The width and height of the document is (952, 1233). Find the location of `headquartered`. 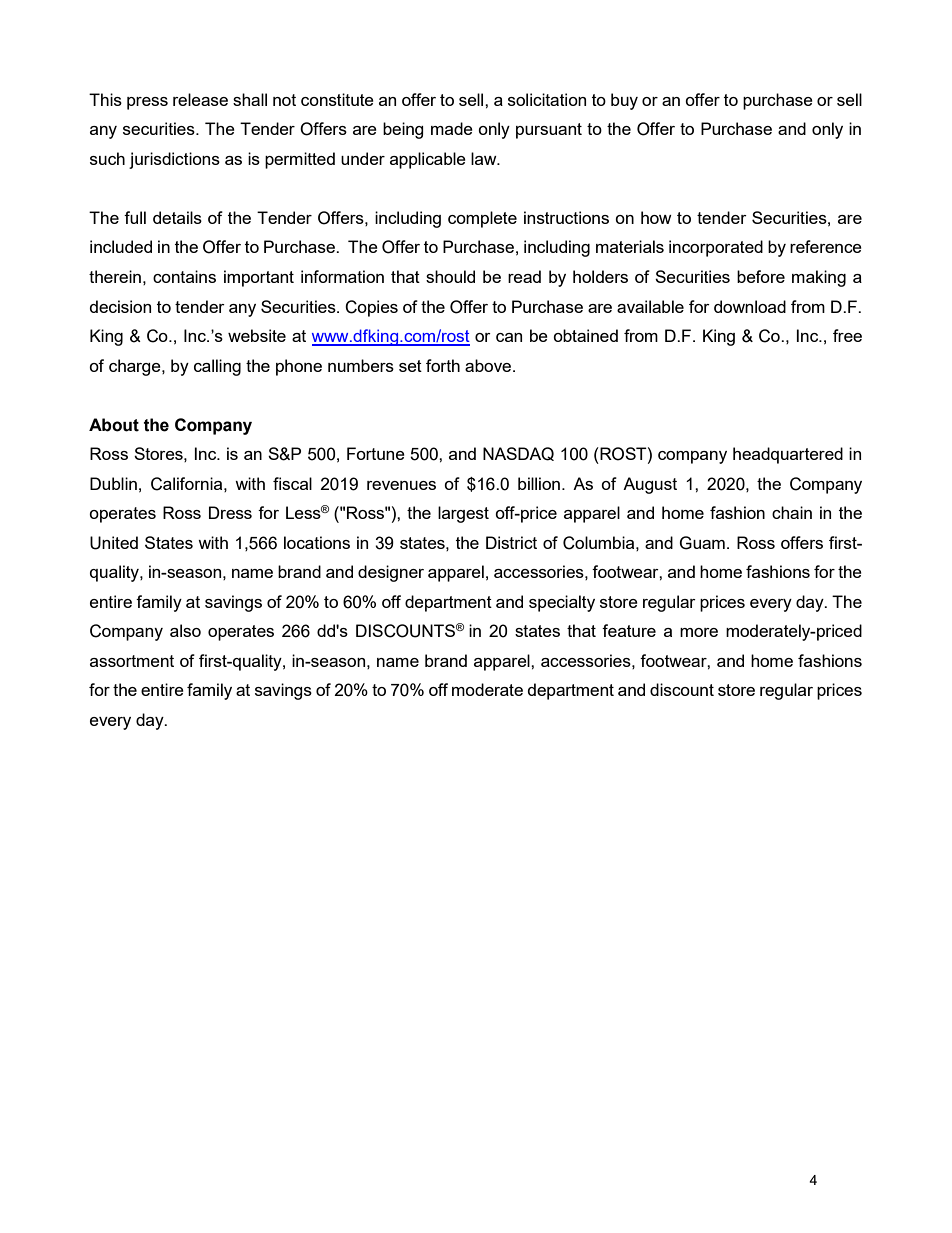

headquartered is located at coordinates (788, 455).
